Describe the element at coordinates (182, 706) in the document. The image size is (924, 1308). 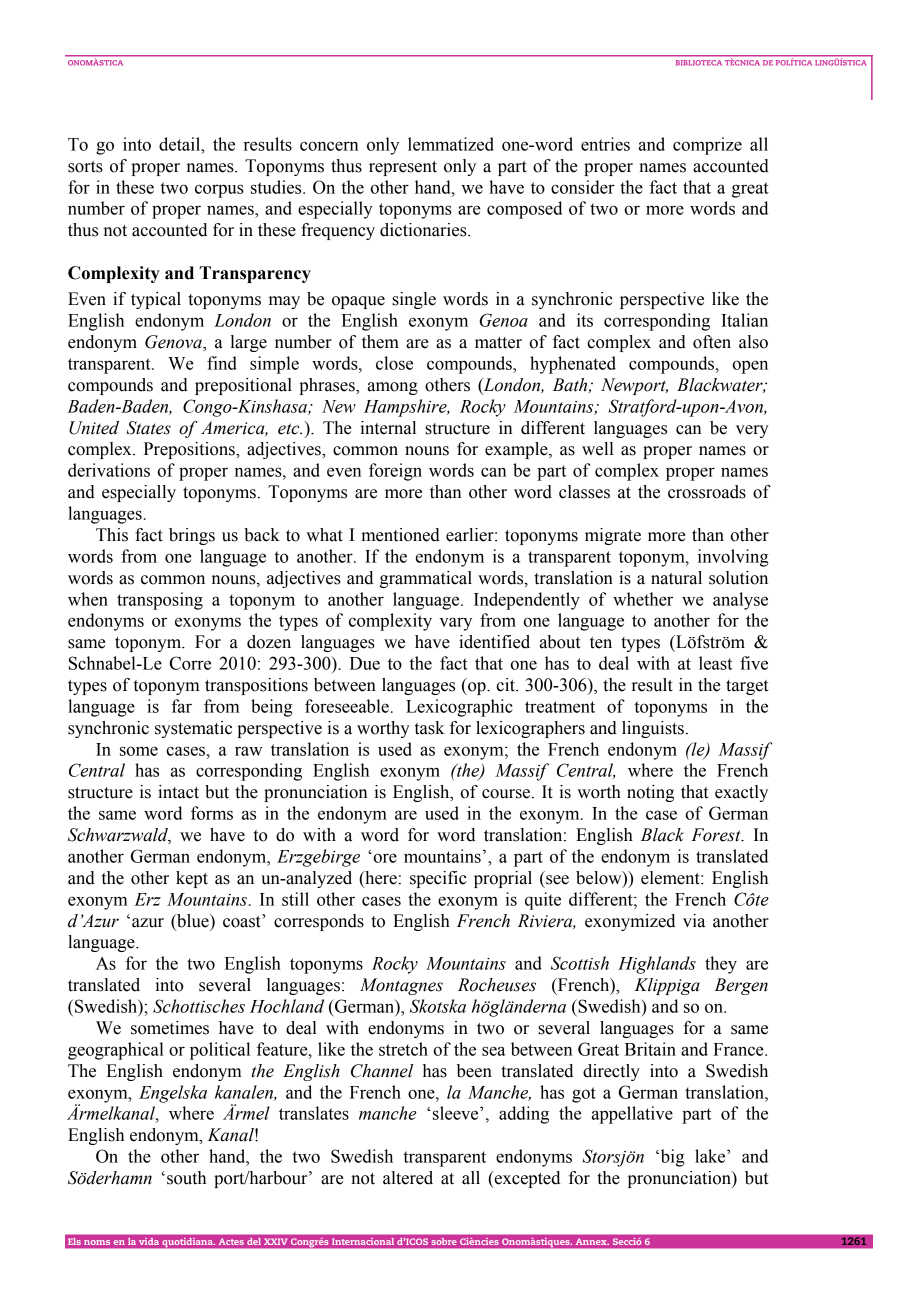
I see `far` at that location.
